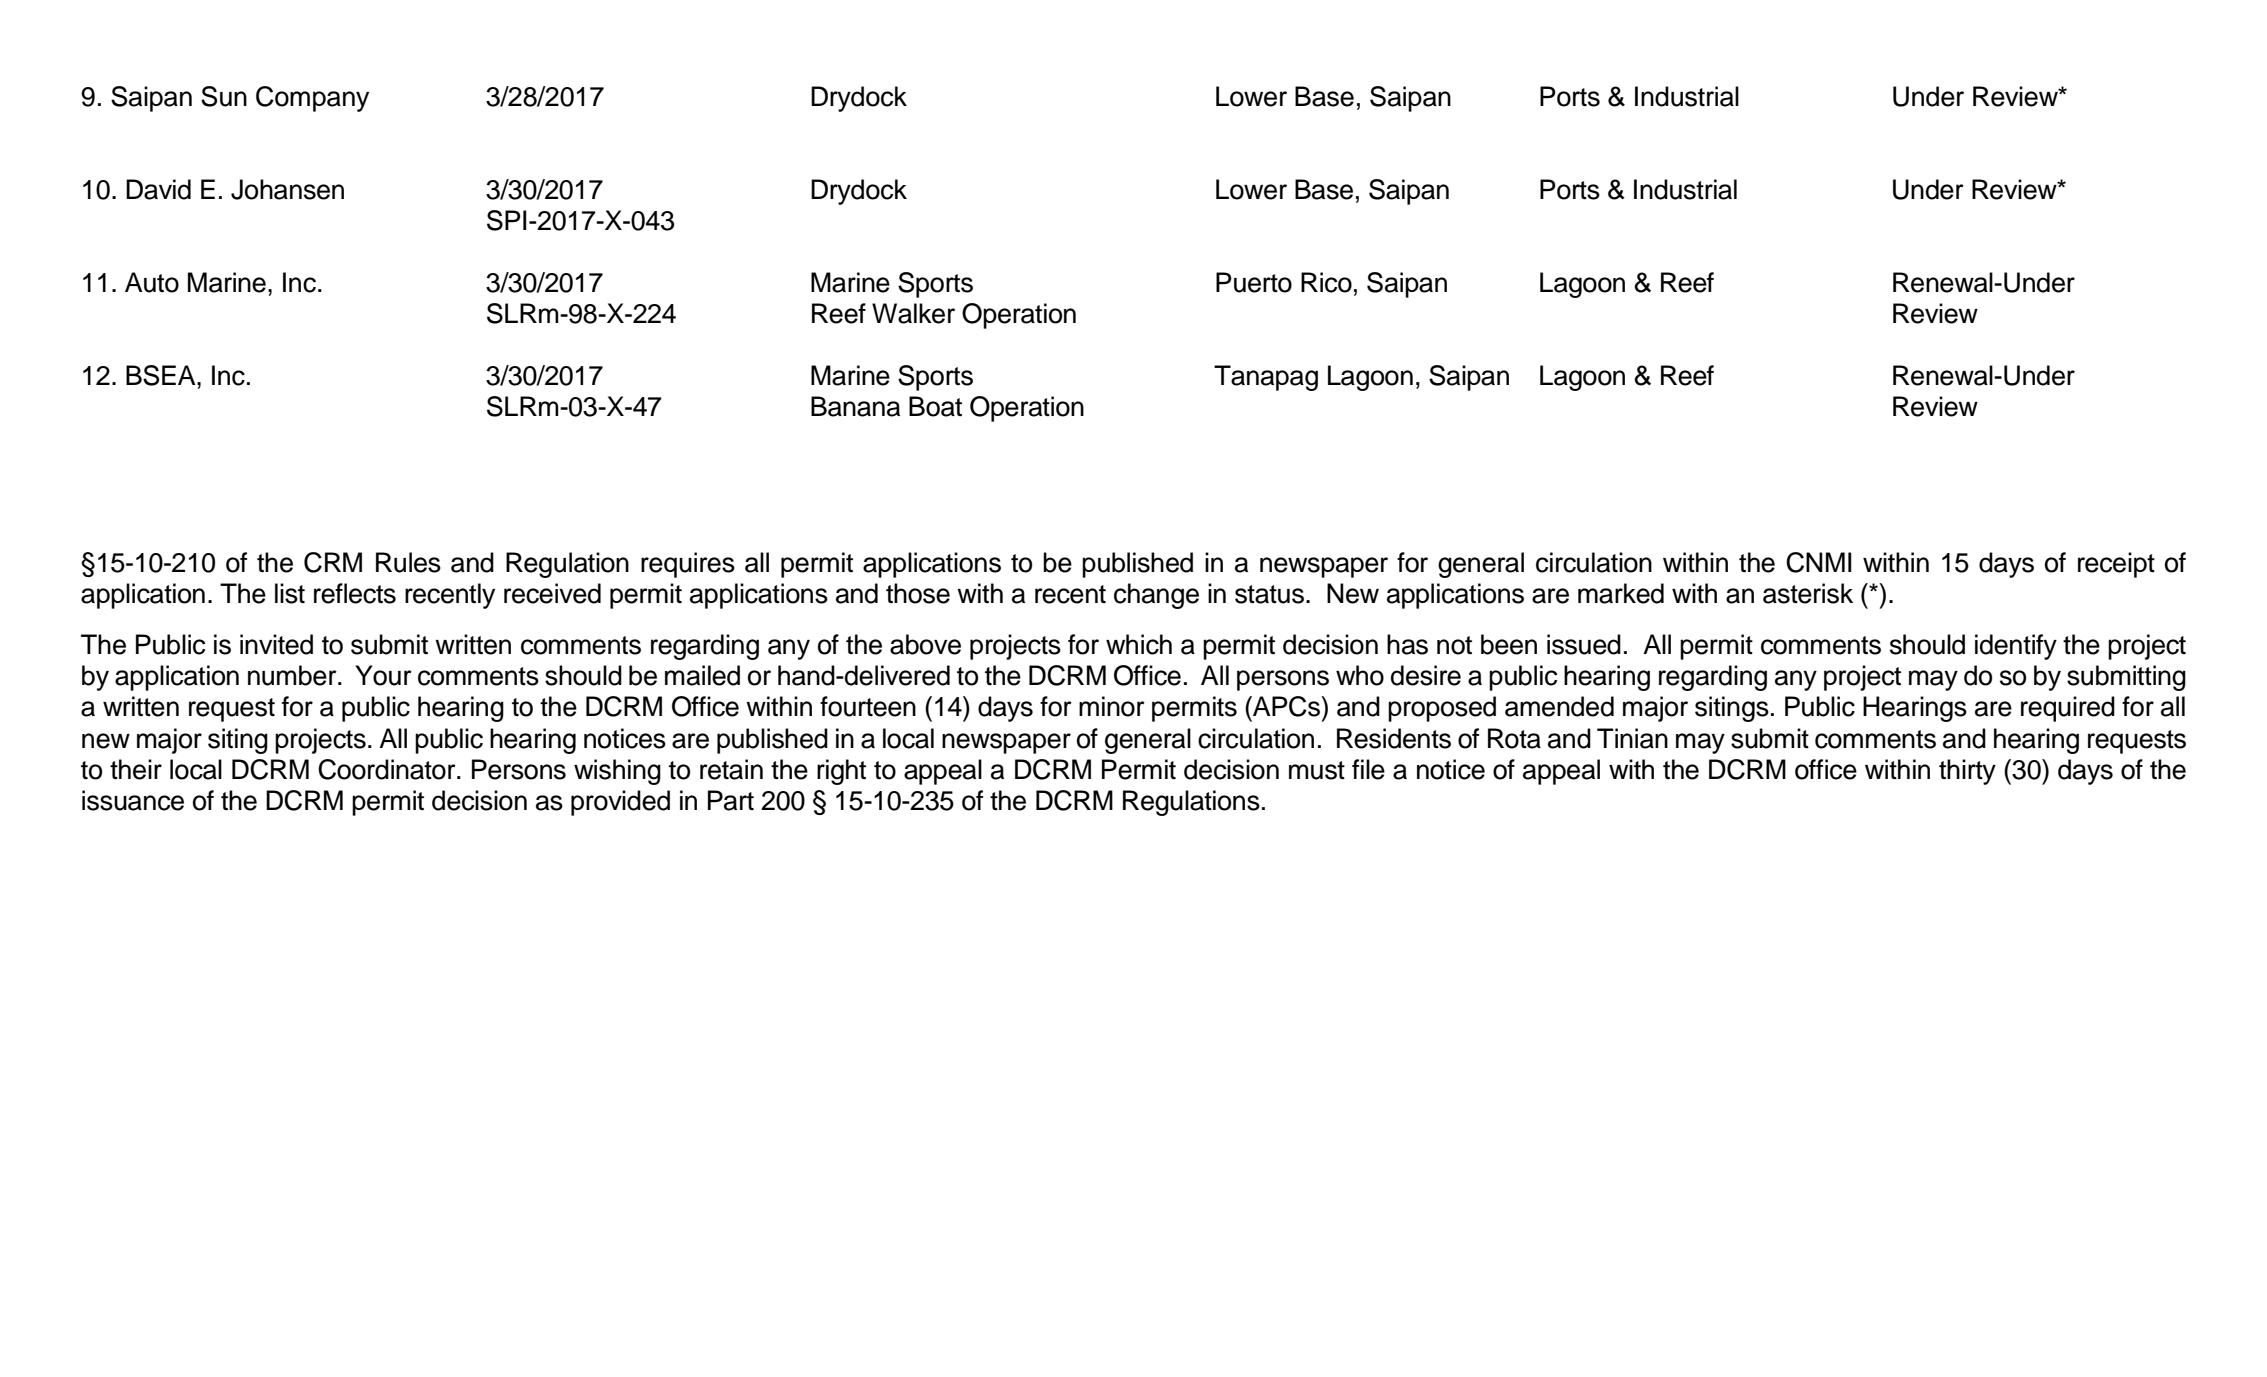 The image size is (2267, 1377). What do you see at coordinates (913, 313) in the screenshot?
I see `Walker` at bounding box center [913, 313].
